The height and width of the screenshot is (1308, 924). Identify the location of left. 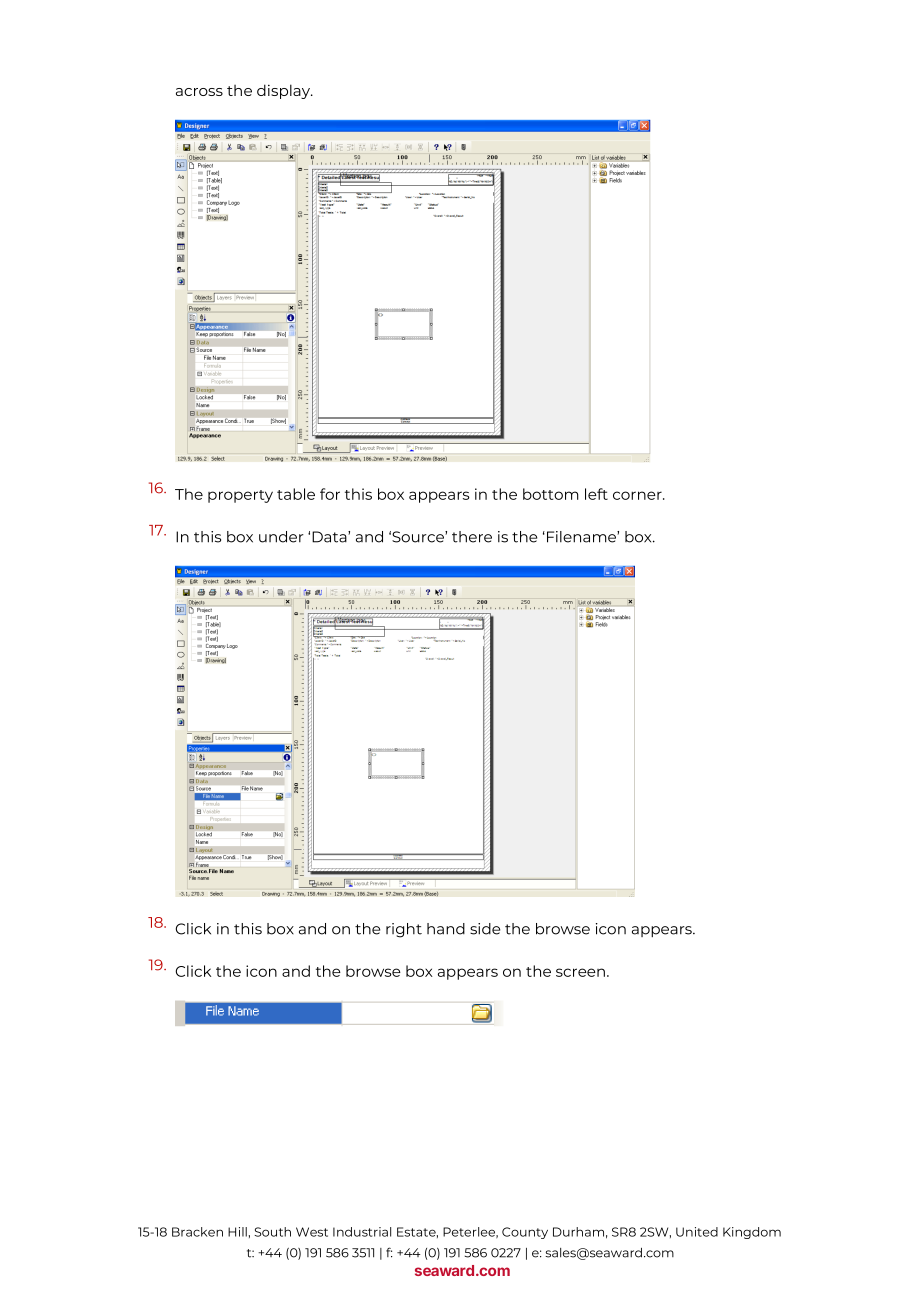
(596, 494).
